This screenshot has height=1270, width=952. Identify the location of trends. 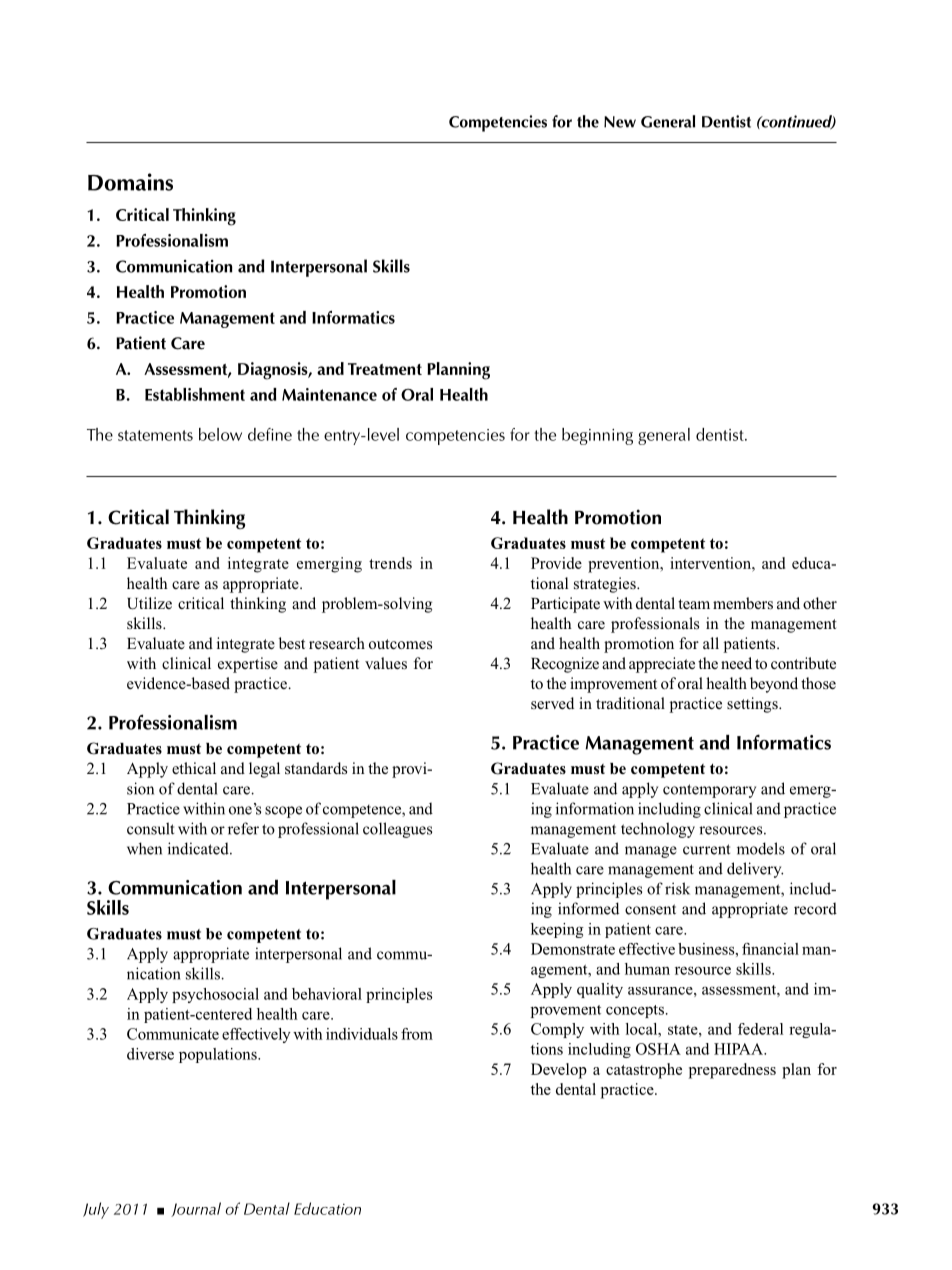
(390, 563).
